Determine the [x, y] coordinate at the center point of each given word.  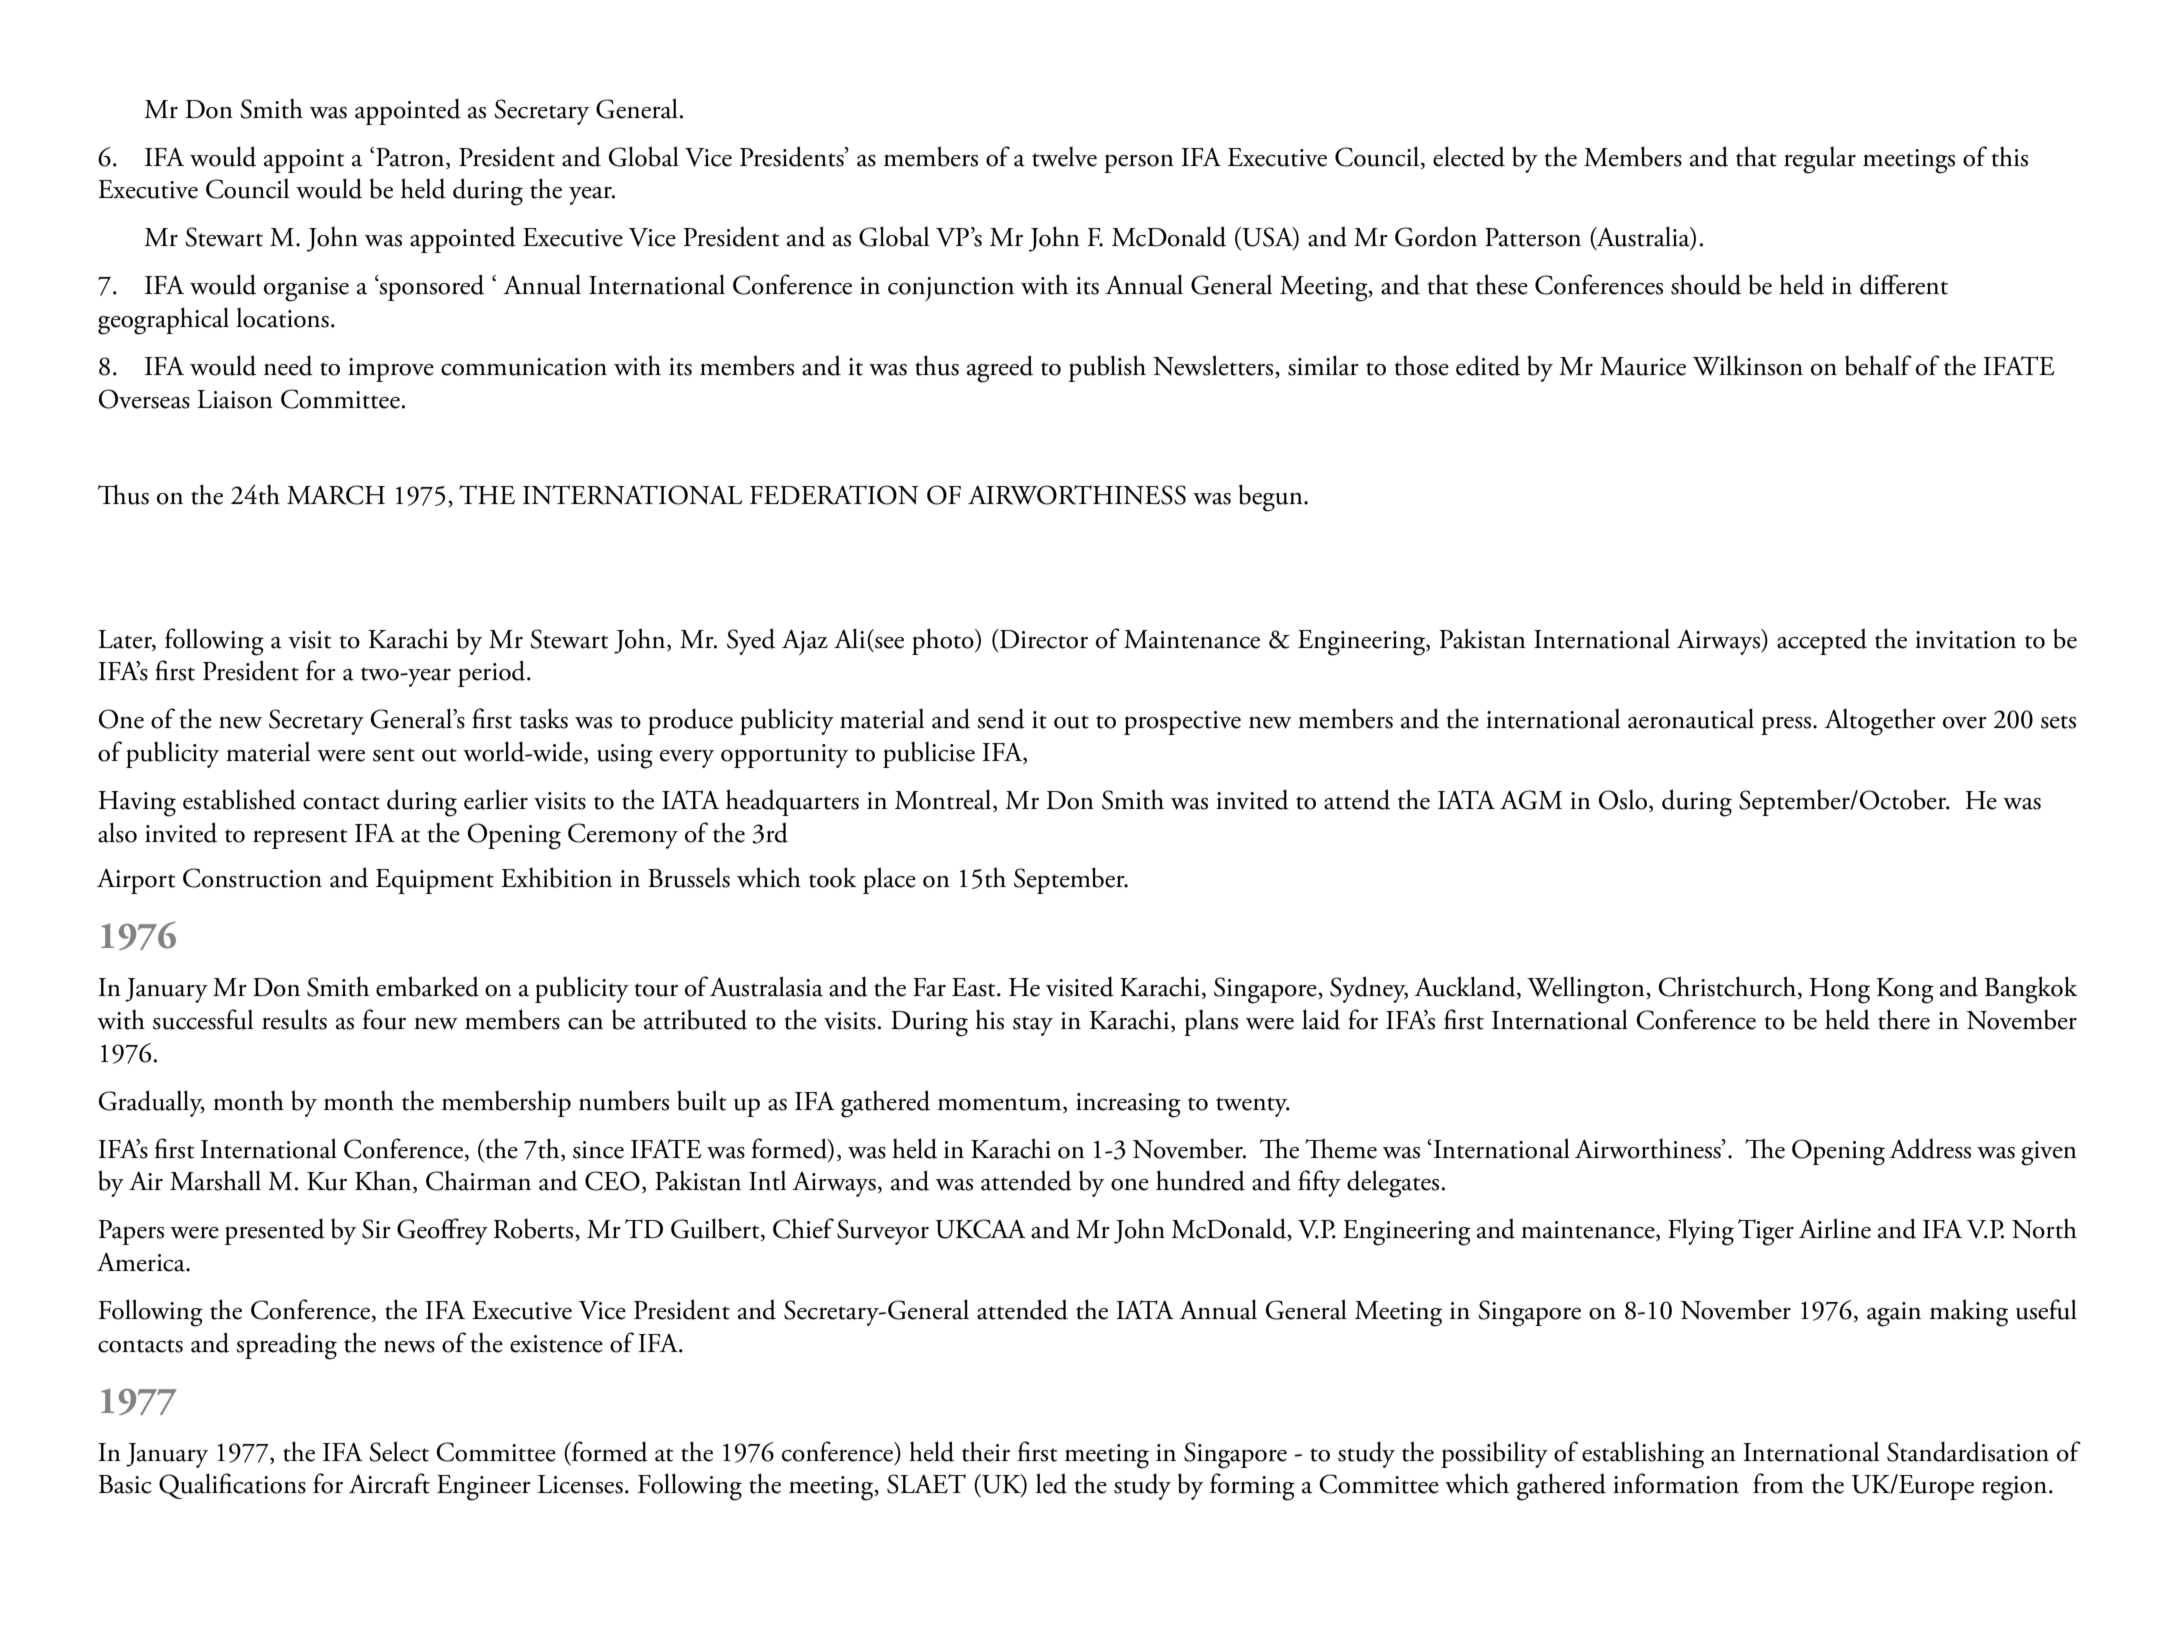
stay [1033, 1026]
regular [1820, 160]
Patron [411, 157]
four [384, 1019]
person [1139, 163]
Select [399, 1451]
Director [1043, 639]
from [1778, 1483]
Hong [1839, 991]
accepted [1822, 641]
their [986, 1451]
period [493, 673]
